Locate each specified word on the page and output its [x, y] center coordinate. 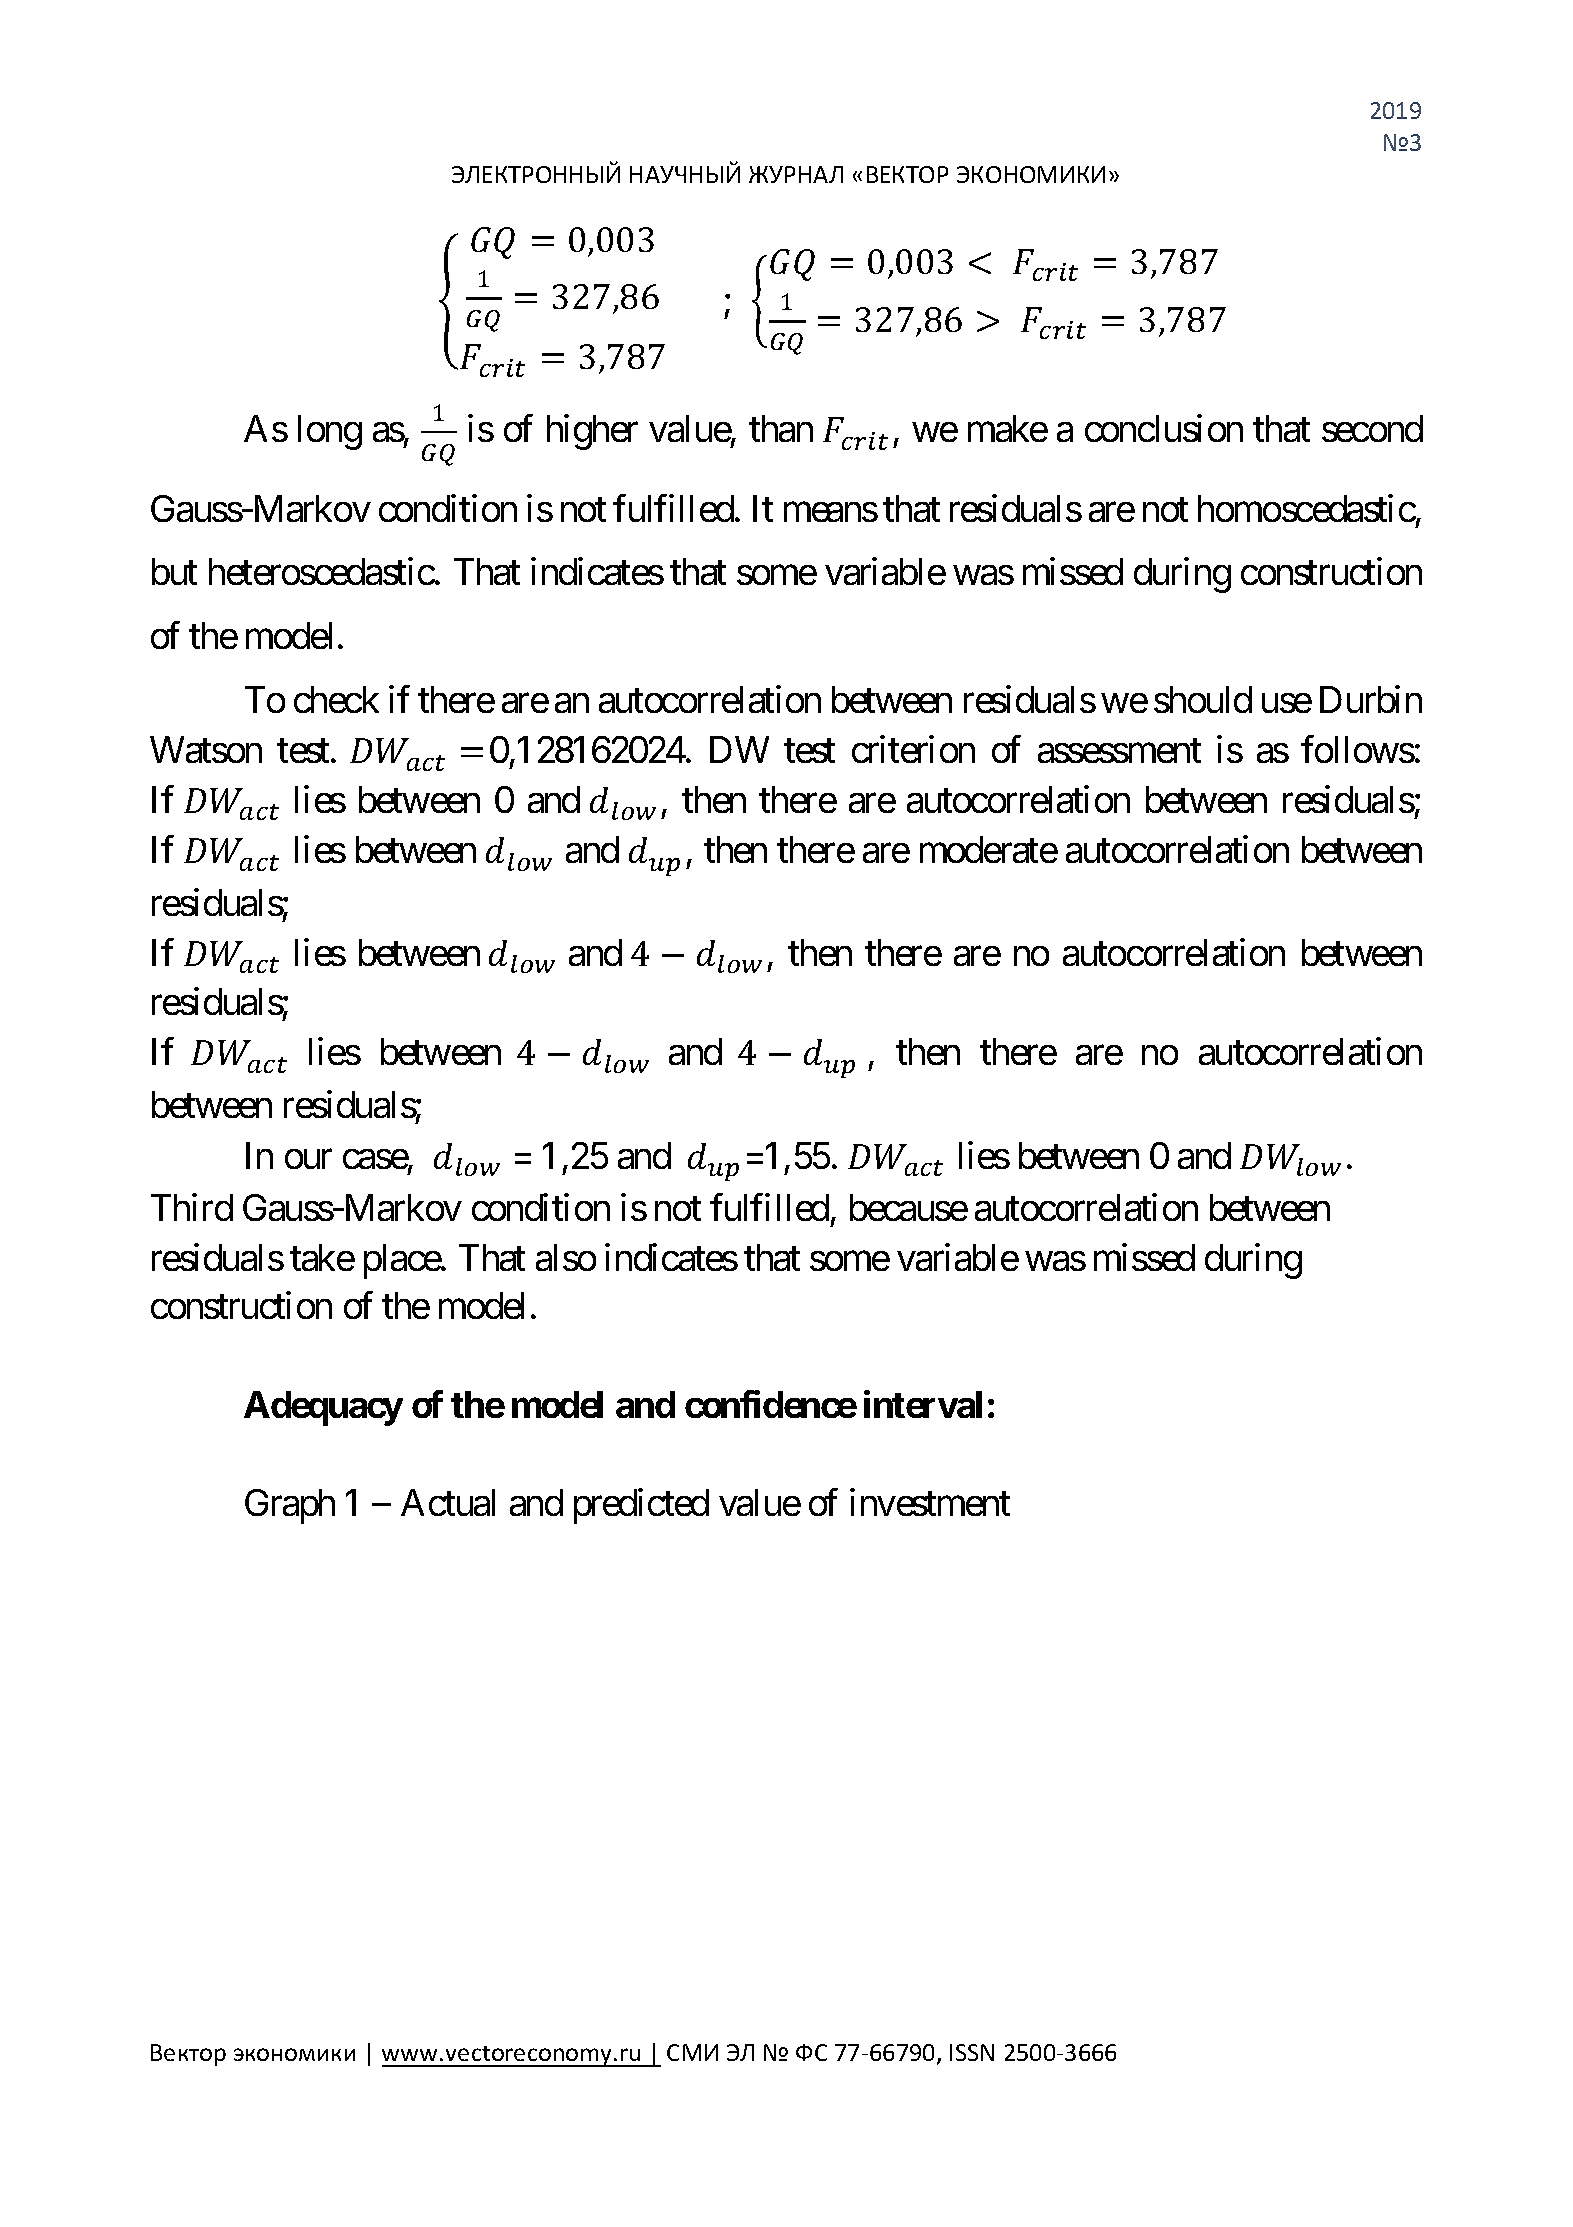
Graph [290, 1506]
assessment [1119, 751]
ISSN [972, 2052]
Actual [448, 1502]
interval [923, 1404]
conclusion [1164, 428]
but [174, 571]
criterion [913, 749]
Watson [206, 750]
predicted [641, 1506]
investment [930, 1502]
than [781, 428]
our [308, 1159]
